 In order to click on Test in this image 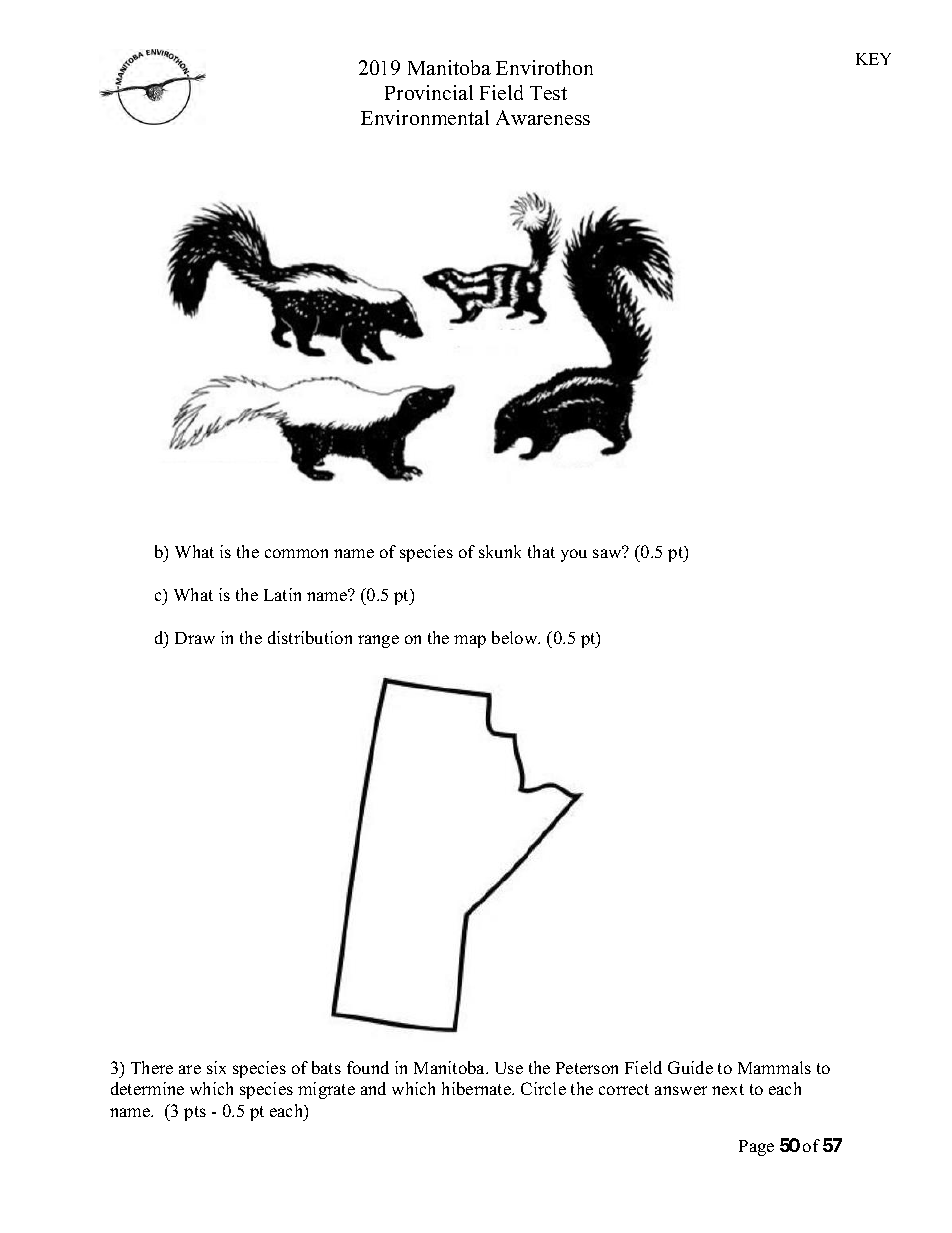, I will do `click(548, 93)`.
